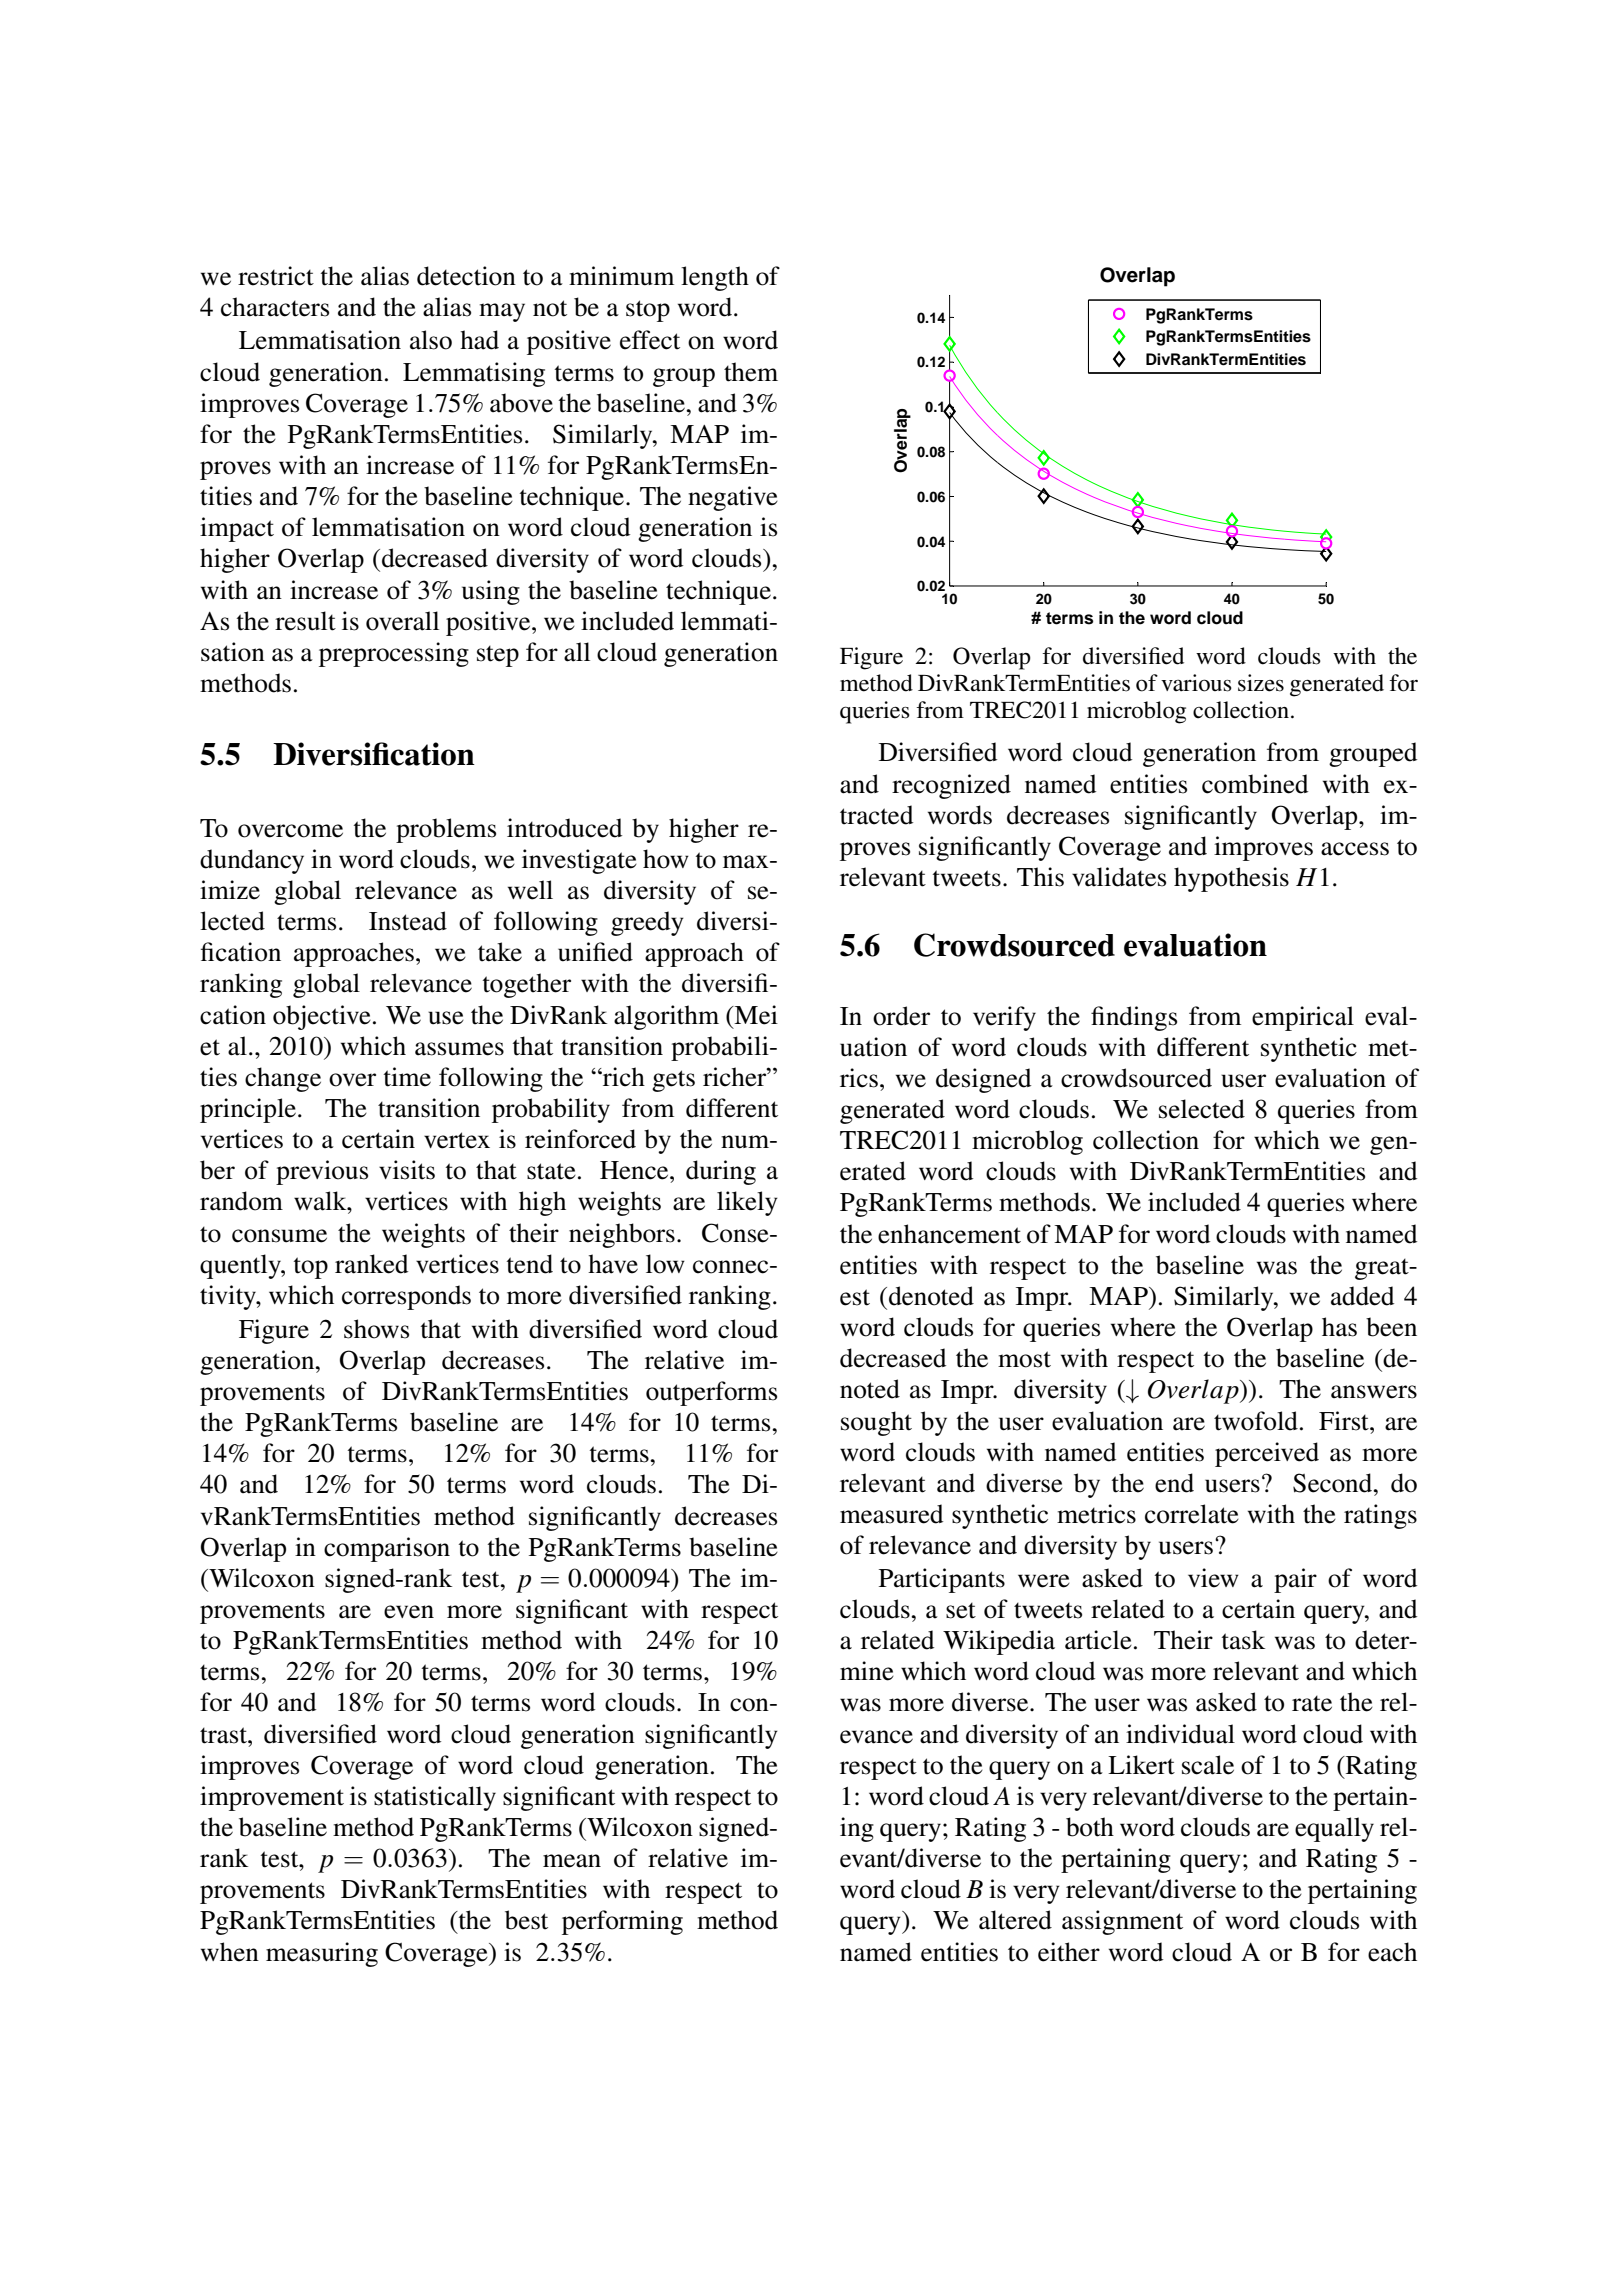 Image resolution: width=1618 pixels, height=2289 pixels. What do you see at coordinates (407, 1077) in the document?
I see `time` at bounding box center [407, 1077].
